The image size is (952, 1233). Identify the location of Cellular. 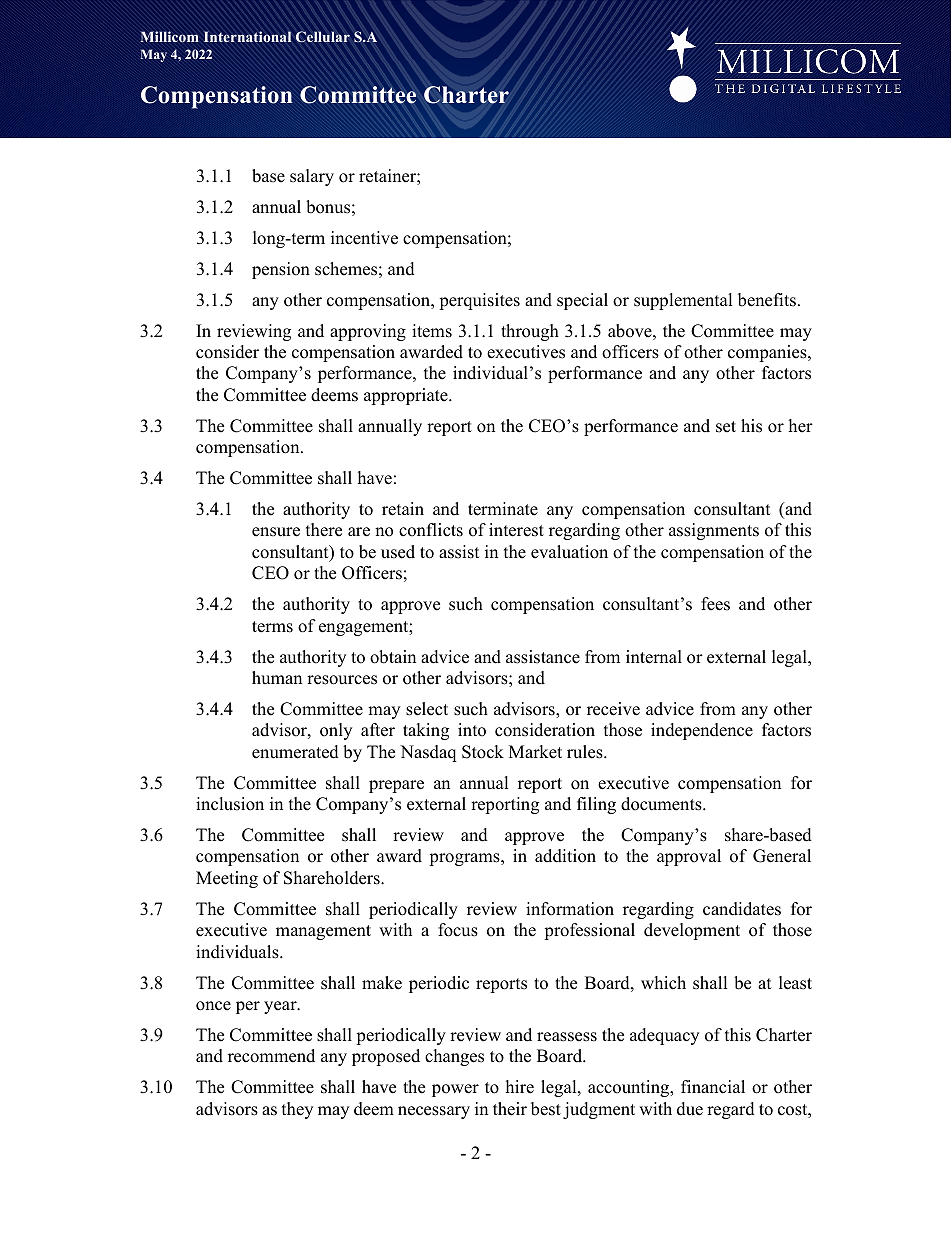
(323, 37).
